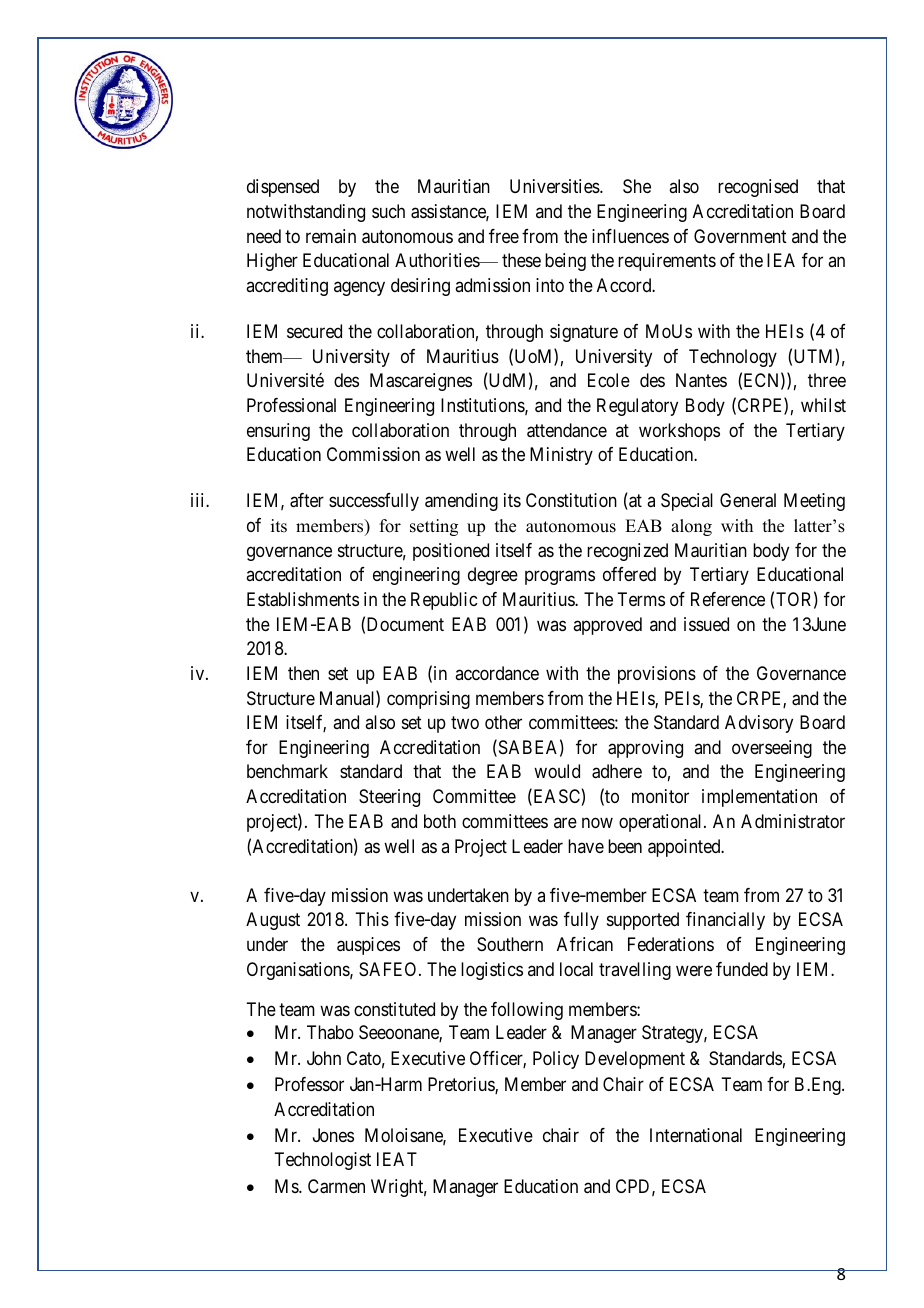 The width and height of the image is (924, 1308). I want to click on General, so click(748, 500).
